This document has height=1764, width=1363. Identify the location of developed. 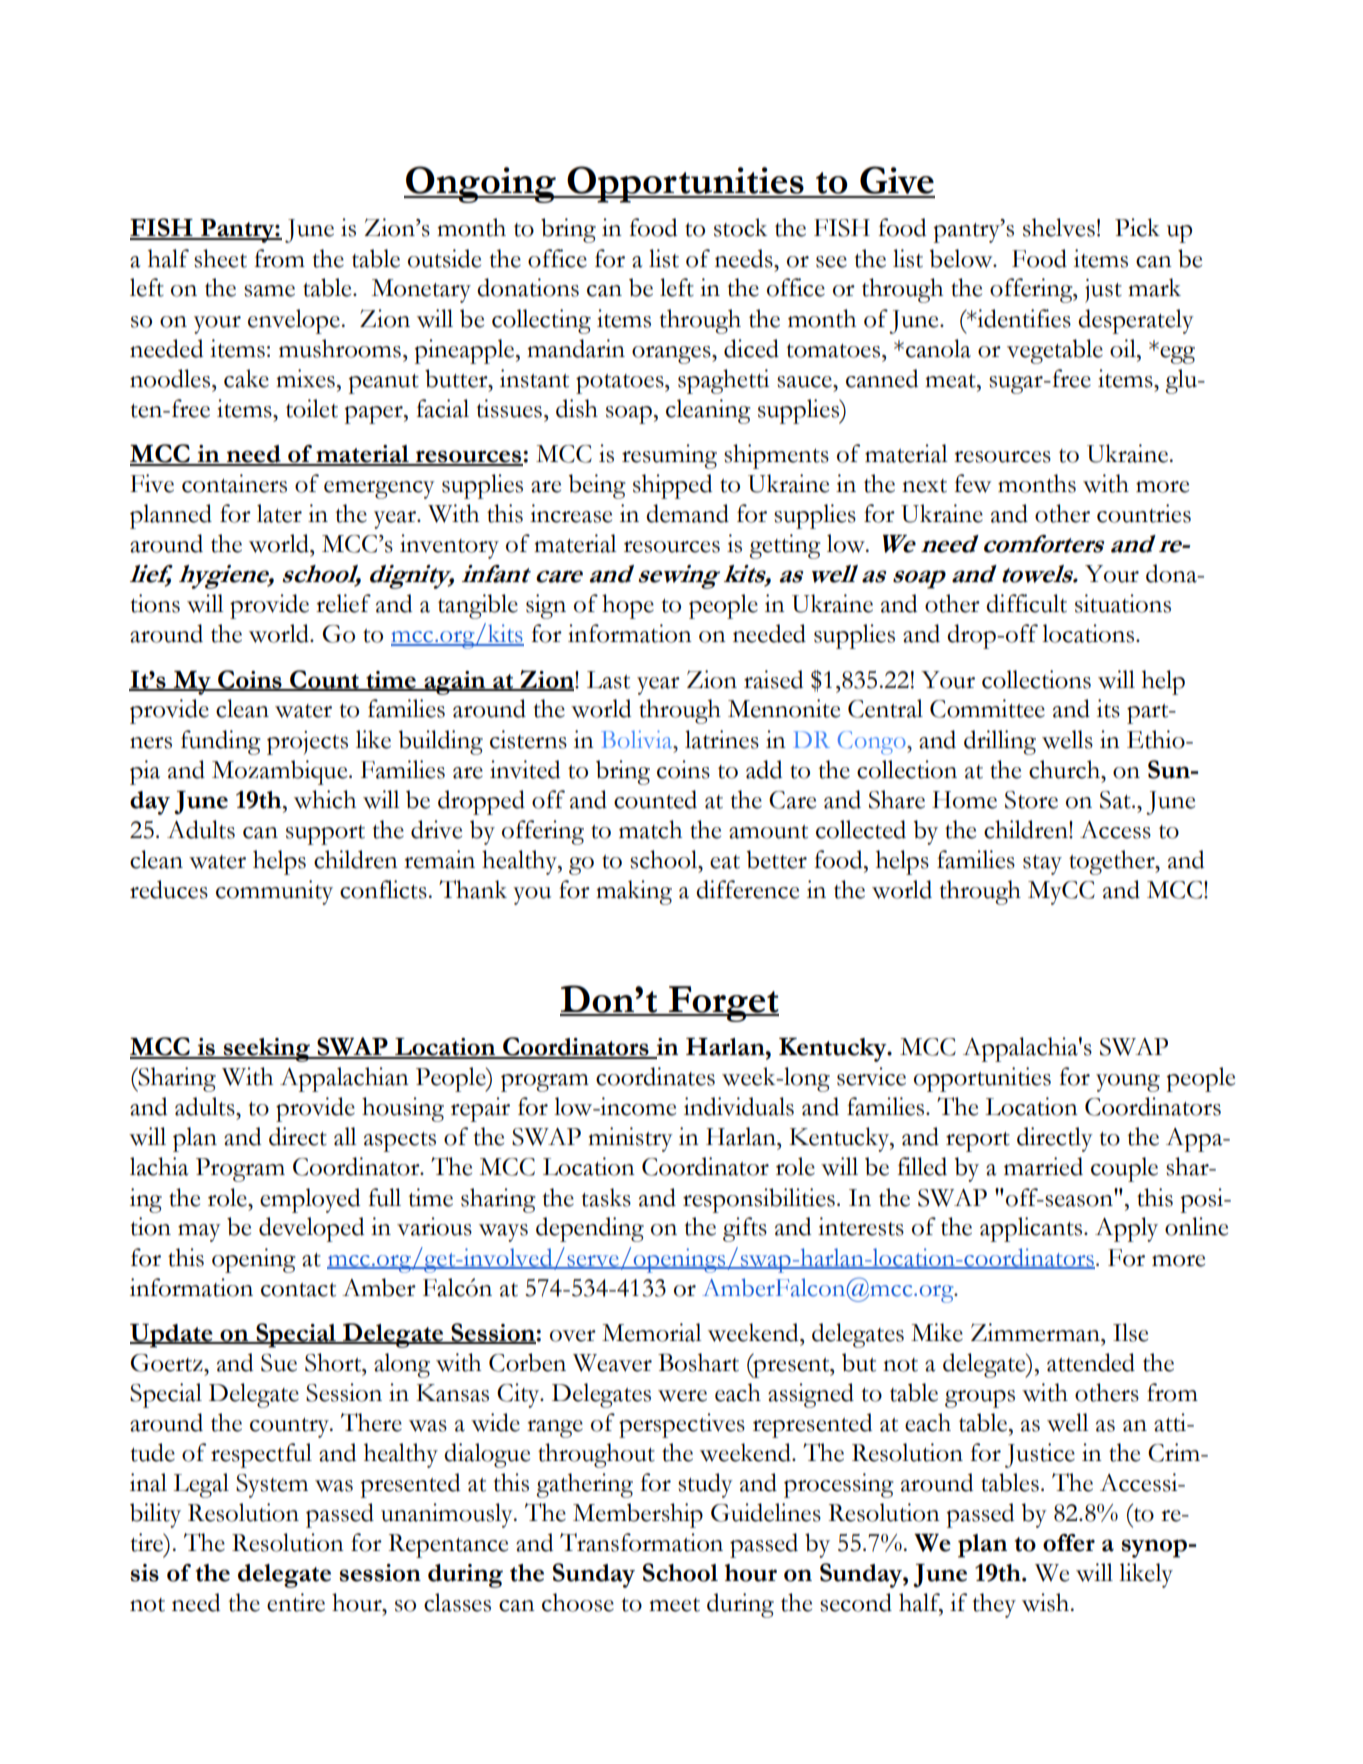
(311, 1229).
